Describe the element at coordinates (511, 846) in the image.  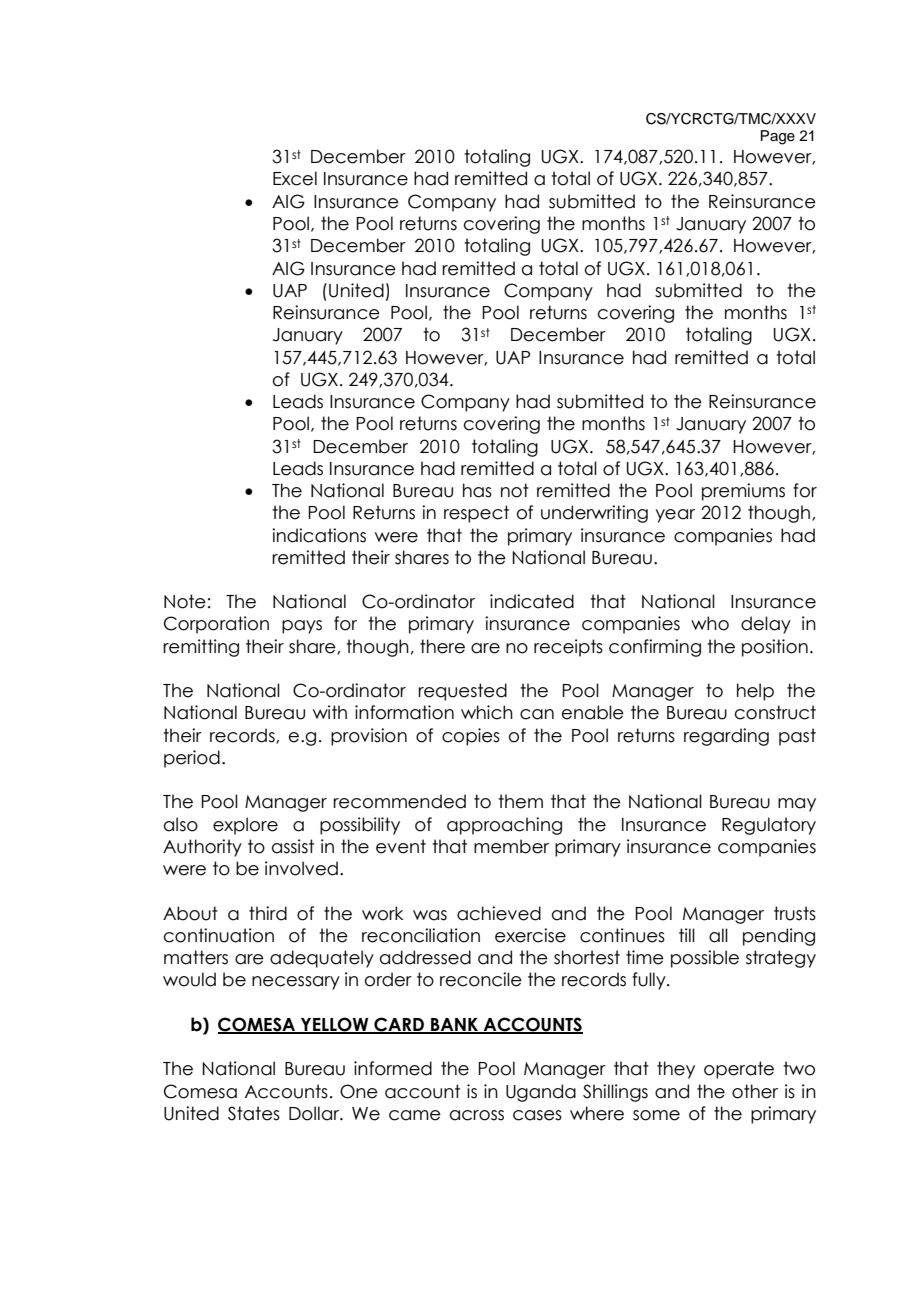
I see `member` at that location.
